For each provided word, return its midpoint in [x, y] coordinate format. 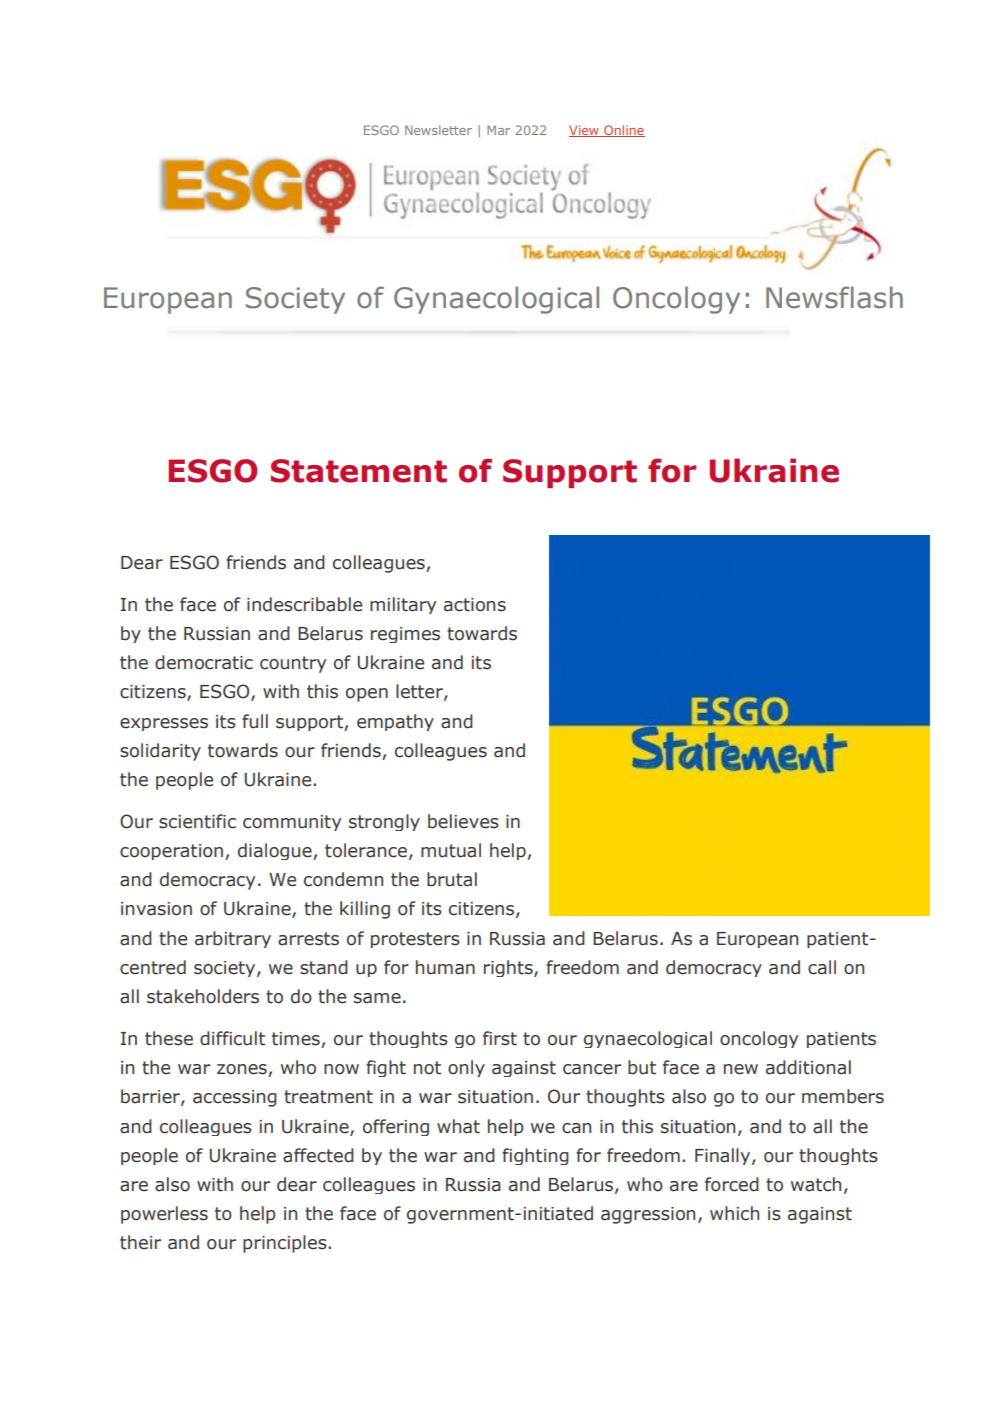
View [585, 131]
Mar [498, 130]
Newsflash [834, 297]
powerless [164, 1215]
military [403, 605]
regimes [405, 635]
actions [475, 605]
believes [463, 821]
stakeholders [203, 996]
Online [623, 131]
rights [509, 968]
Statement [359, 471]
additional [808, 1067]
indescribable [304, 604]
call [822, 967]
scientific [197, 821]
